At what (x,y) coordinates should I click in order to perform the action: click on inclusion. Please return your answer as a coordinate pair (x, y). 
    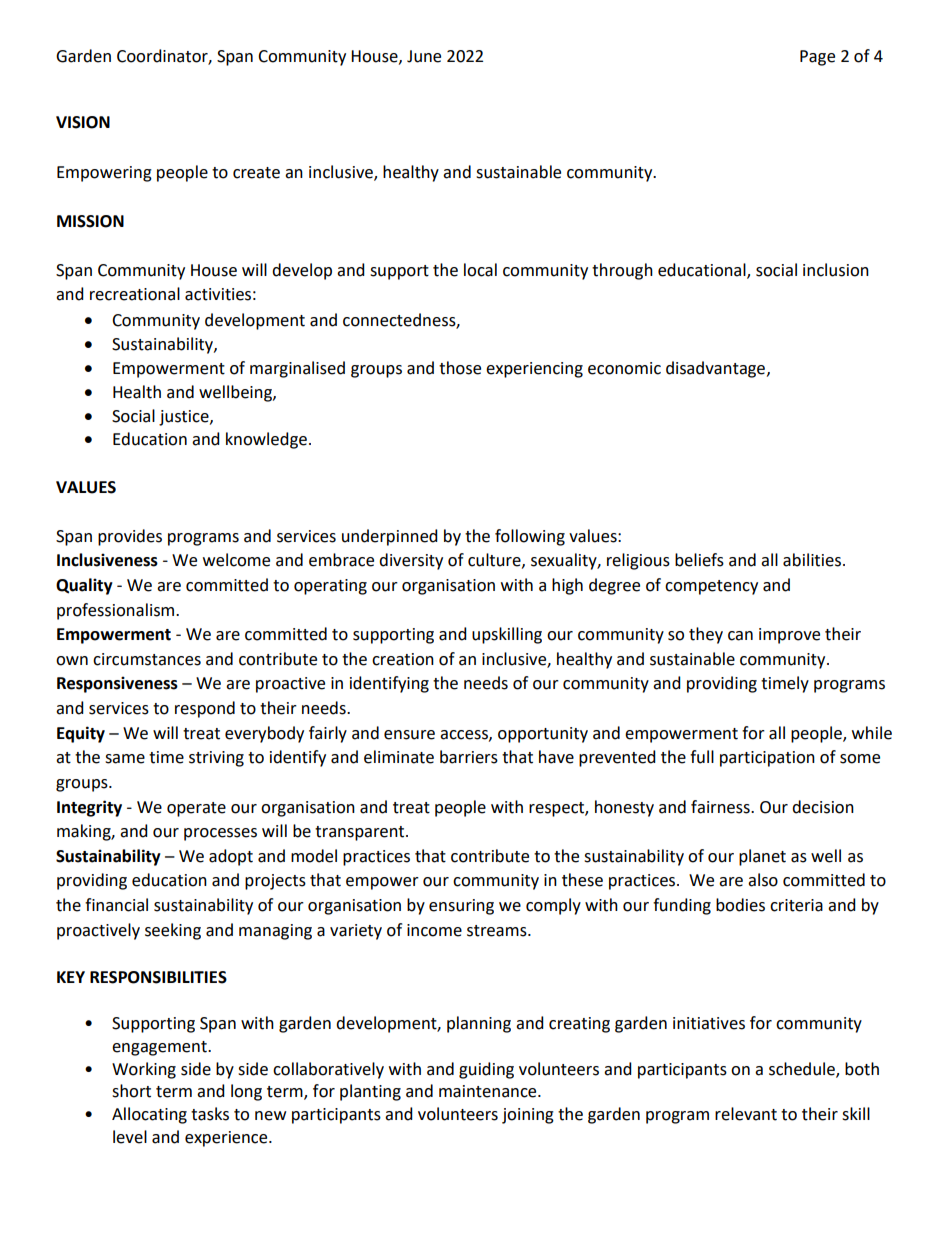
    Looking at the image, I should click on (836, 270).
